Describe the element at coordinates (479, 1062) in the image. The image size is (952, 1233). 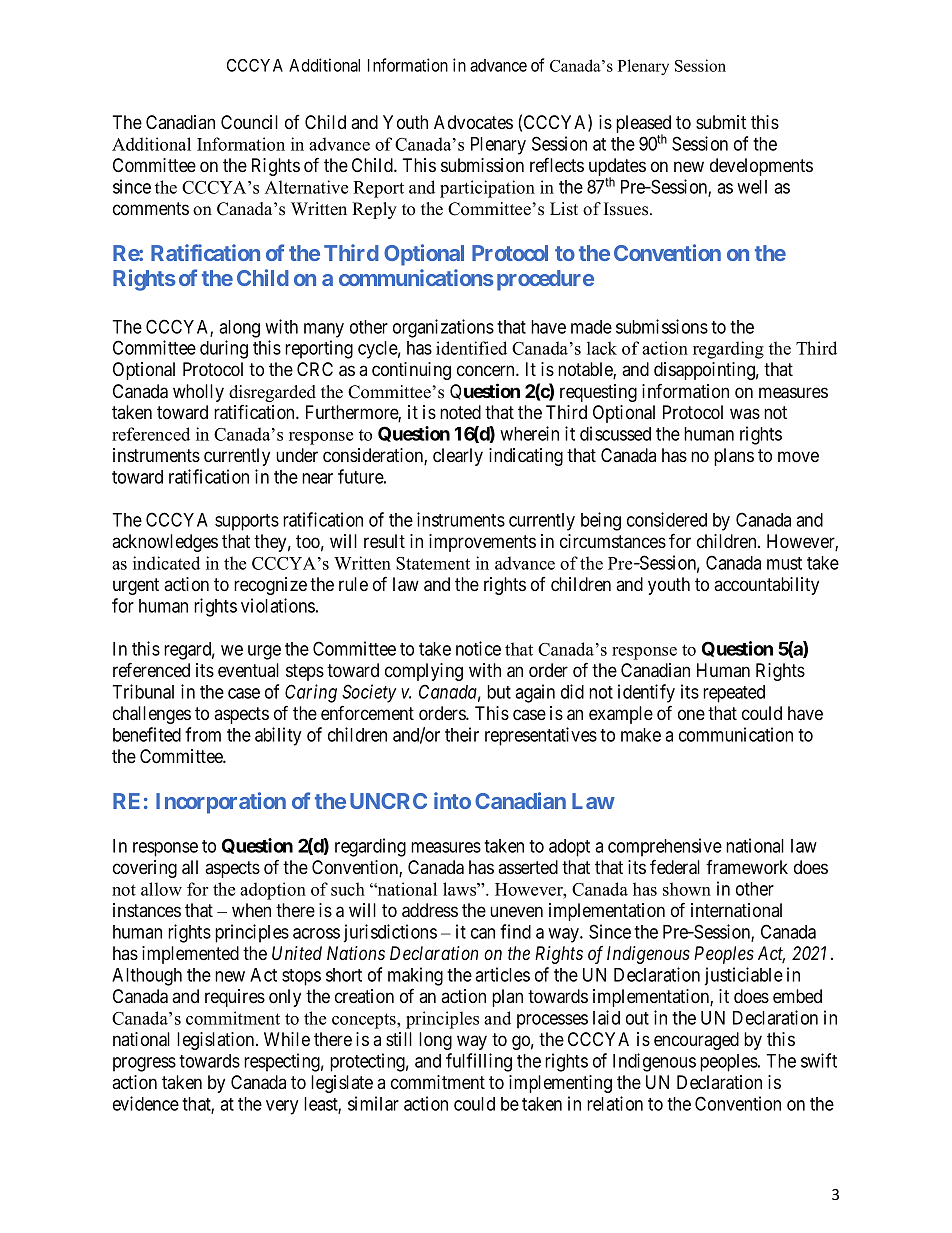
I see `fulfilling` at that location.
